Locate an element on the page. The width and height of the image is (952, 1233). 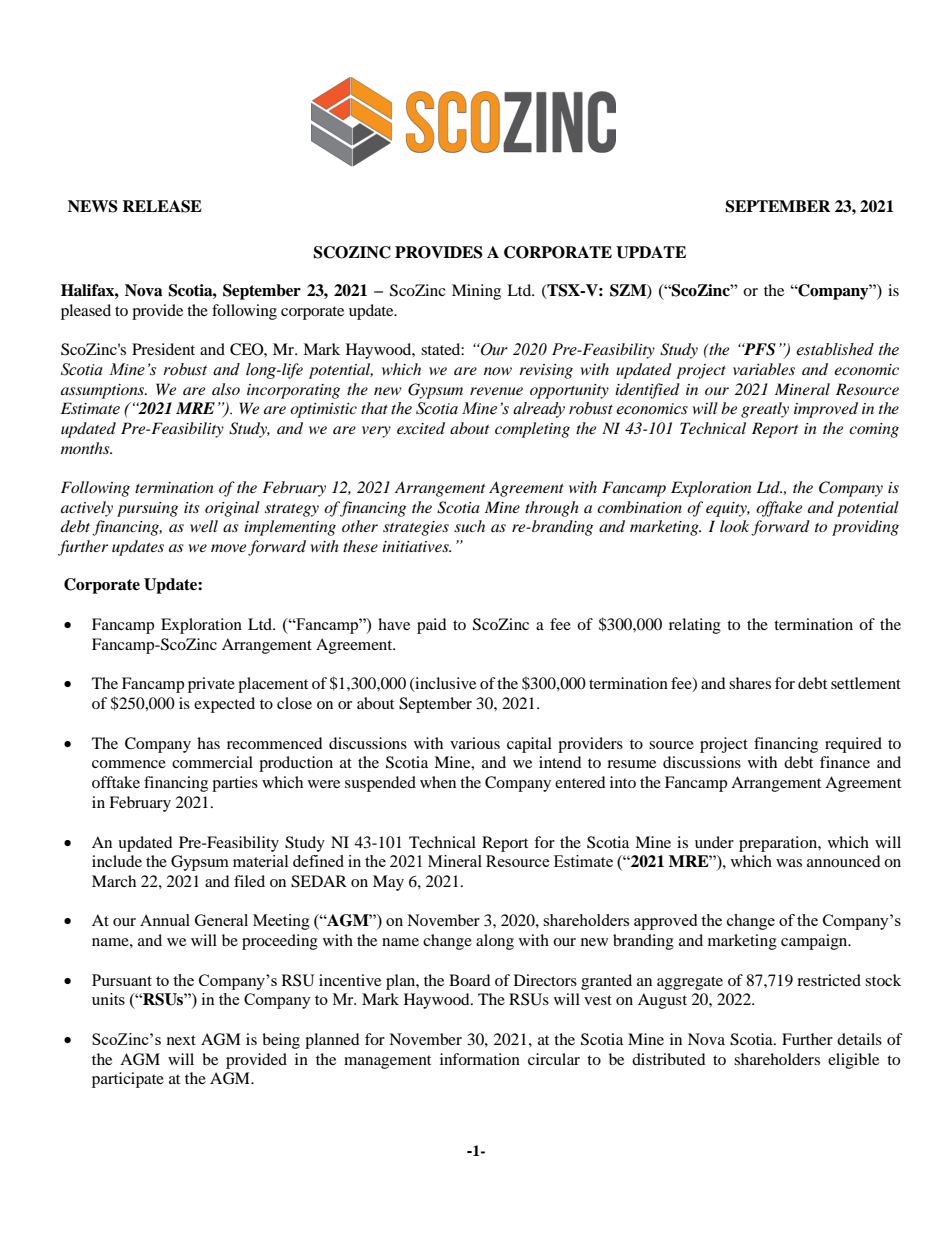
include is located at coordinates (117, 861).
